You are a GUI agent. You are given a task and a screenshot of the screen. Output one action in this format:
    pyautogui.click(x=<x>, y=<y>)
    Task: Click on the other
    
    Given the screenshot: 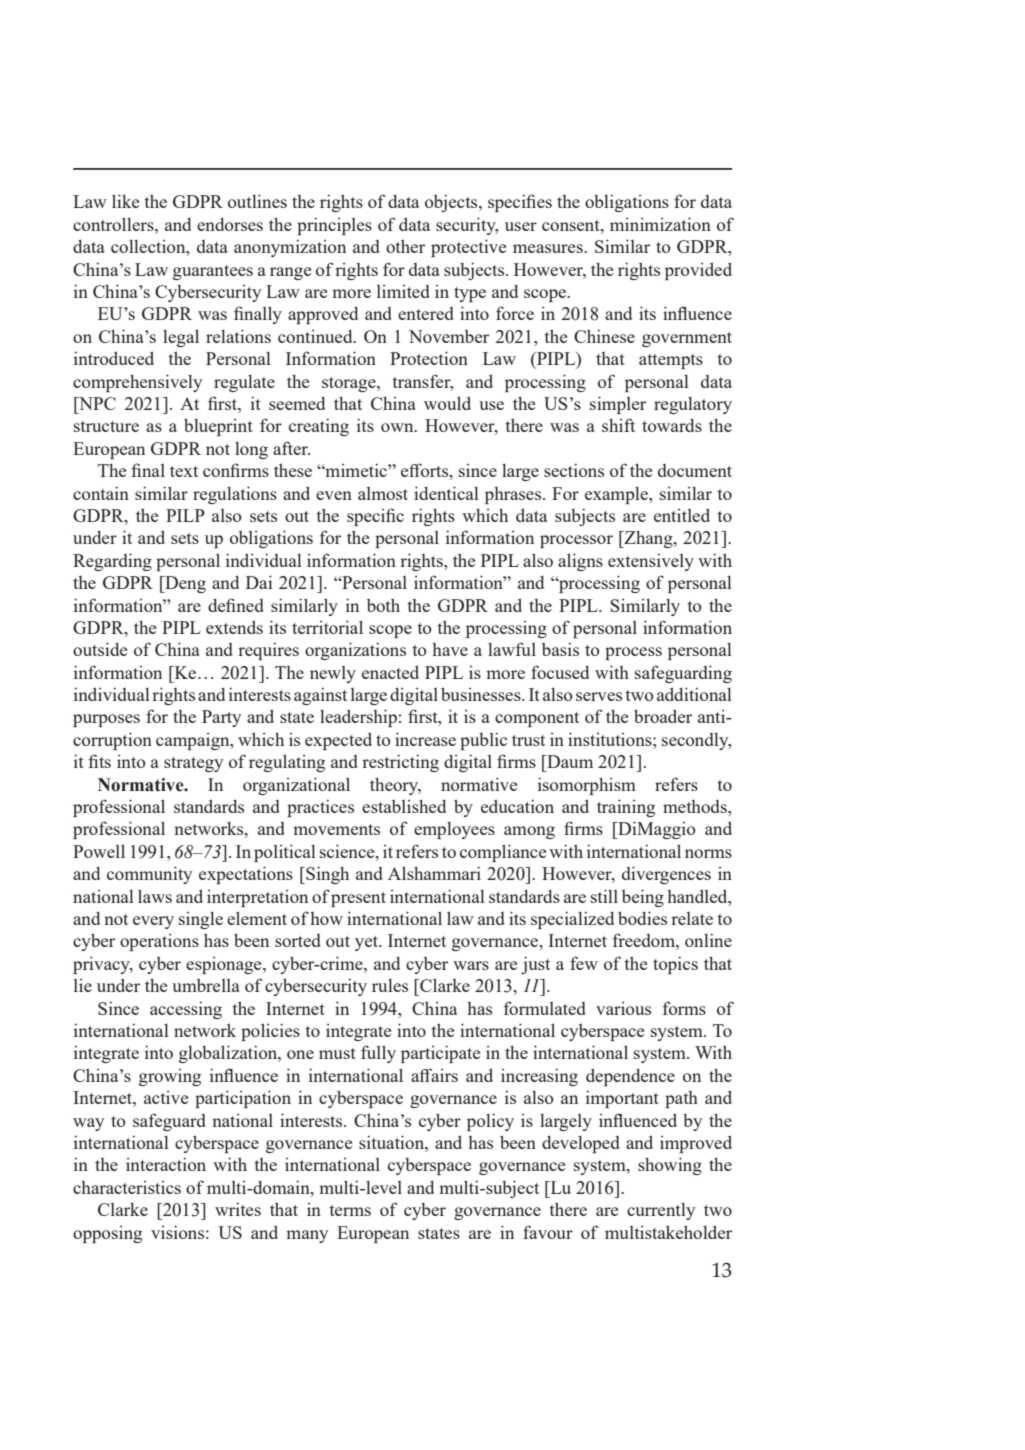 What is the action you would take?
    pyautogui.click(x=405, y=246)
